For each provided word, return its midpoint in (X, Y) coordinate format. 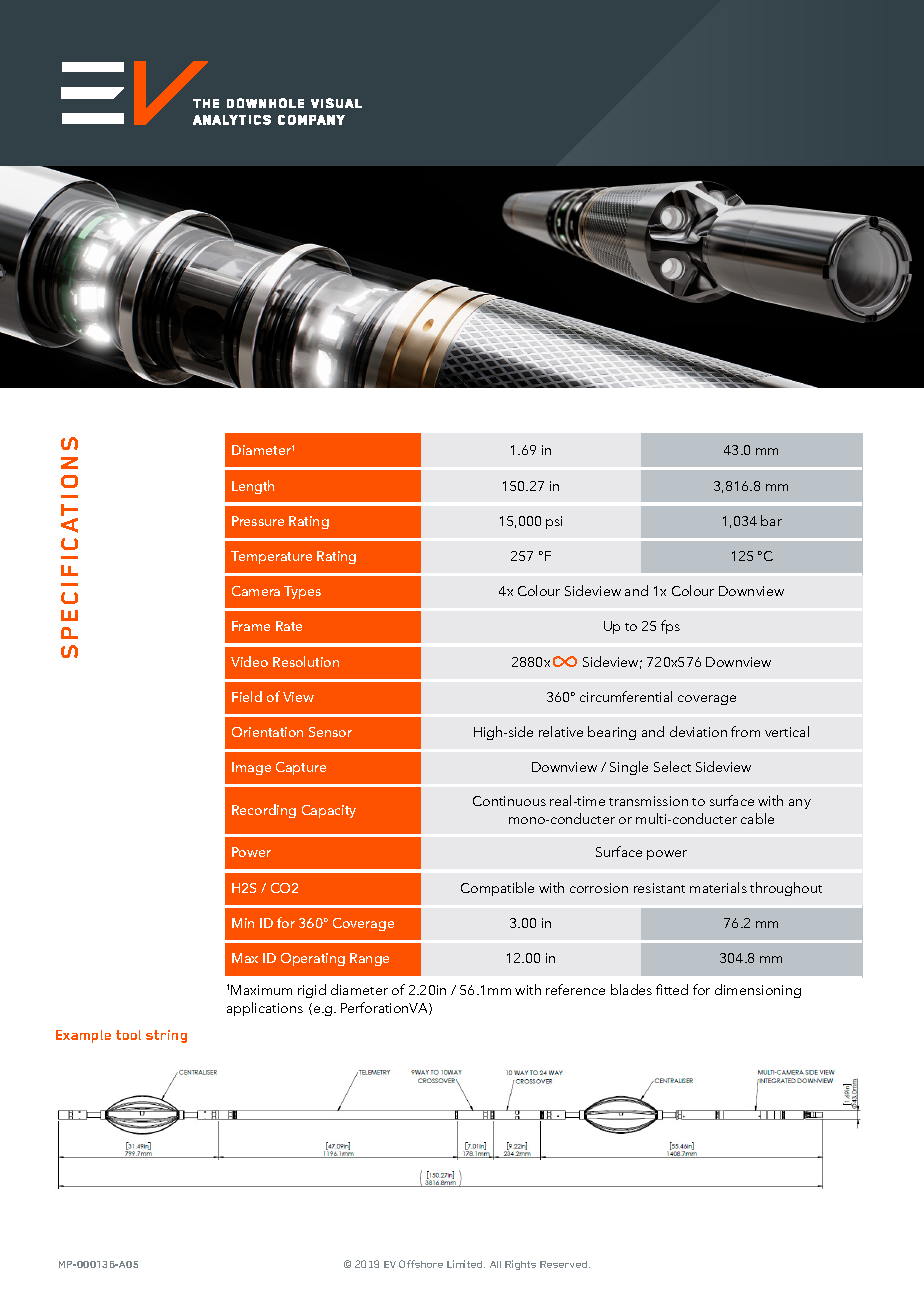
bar (771, 520)
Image (251, 768)
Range (369, 959)
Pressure (258, 521)
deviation (698, 731)
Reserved (565, 1264)
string (166, 1036)
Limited (466, 1264)
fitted (672, 989)
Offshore (421, 1264)
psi (554, 522)
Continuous (509, 801)
